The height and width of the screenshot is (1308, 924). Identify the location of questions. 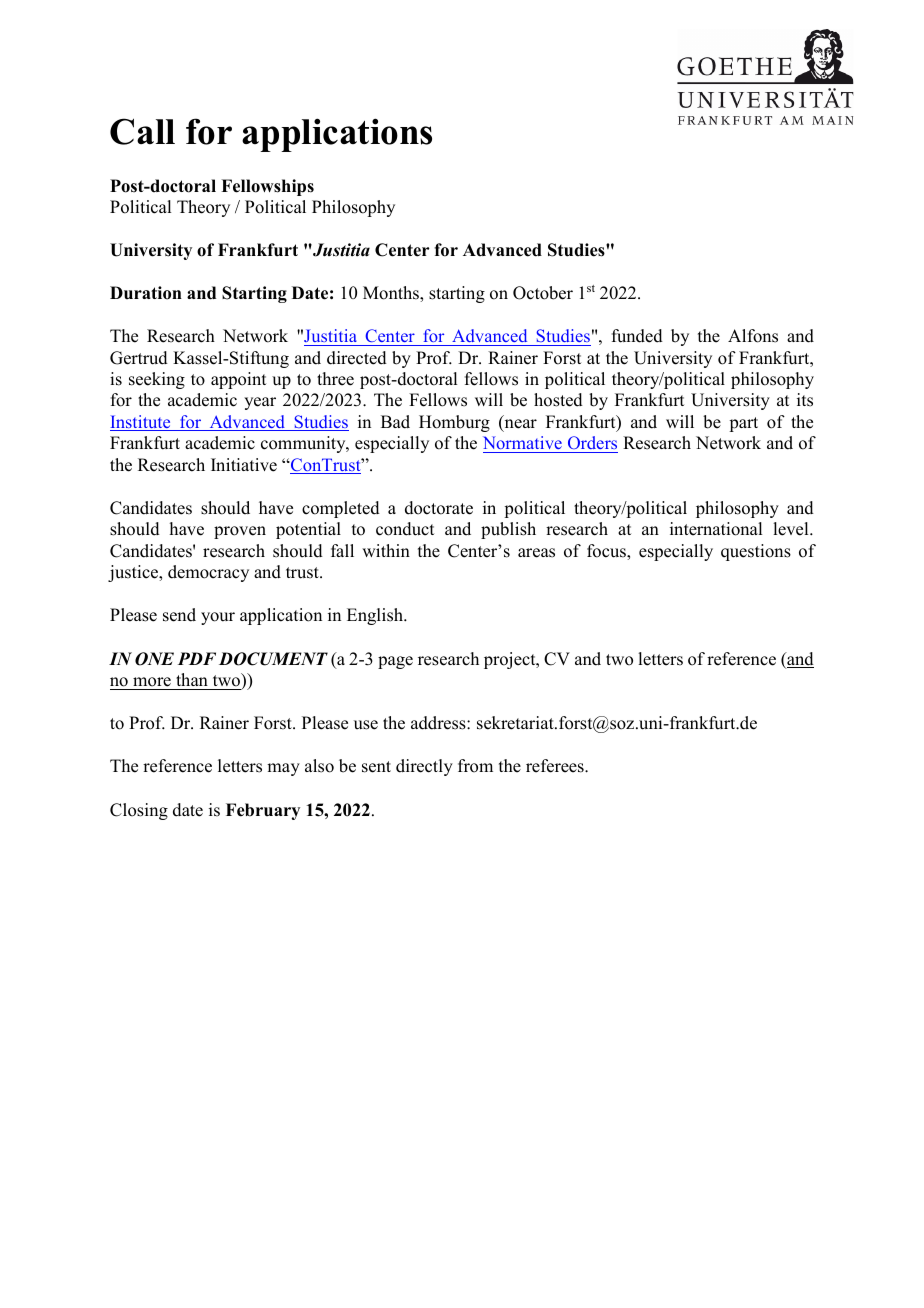
(756, 552).
